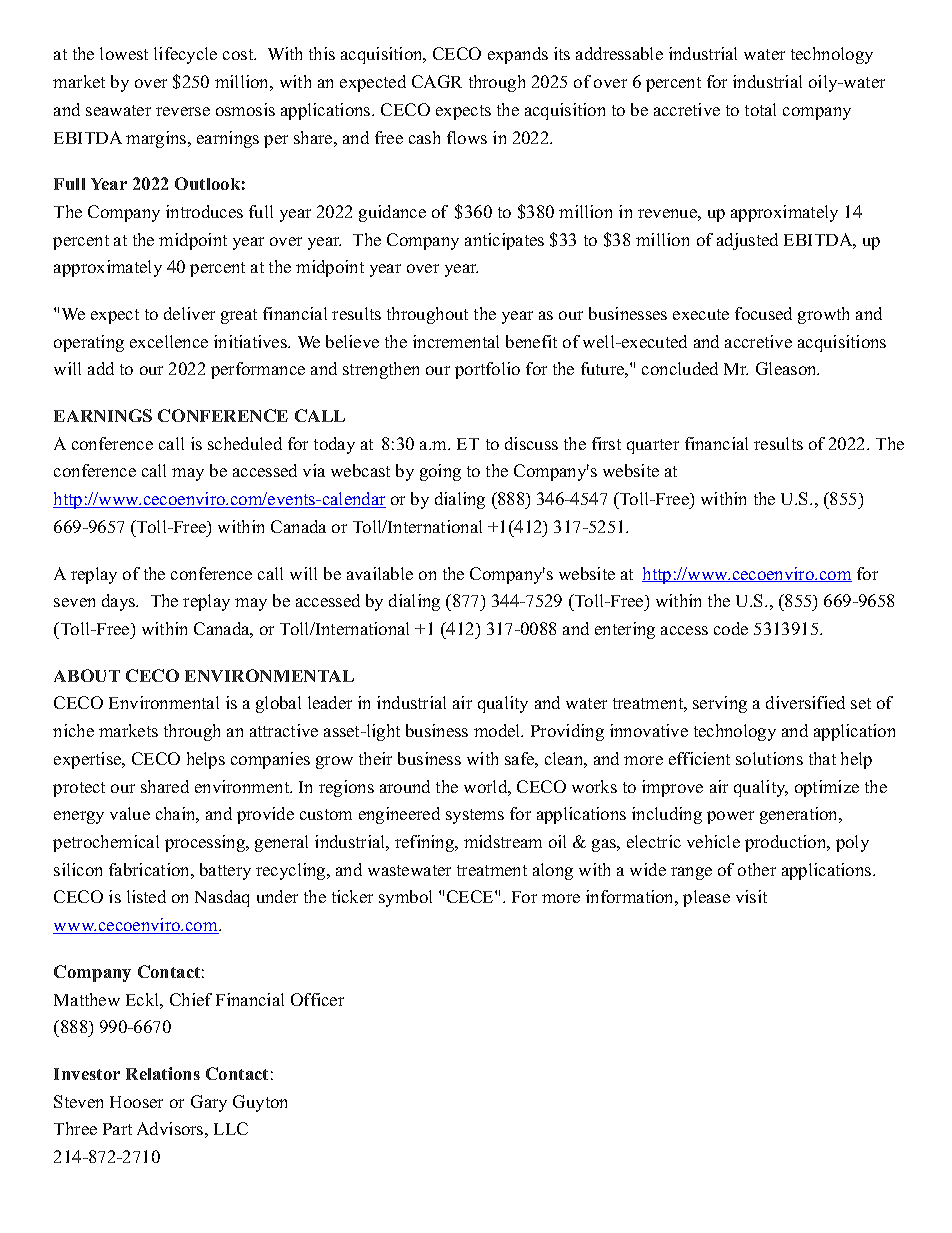 This page has width=952, height=1233. What do you see at coordinates (531, 443) in the page?
I see `discuss` at bounding box center [531, 443].
